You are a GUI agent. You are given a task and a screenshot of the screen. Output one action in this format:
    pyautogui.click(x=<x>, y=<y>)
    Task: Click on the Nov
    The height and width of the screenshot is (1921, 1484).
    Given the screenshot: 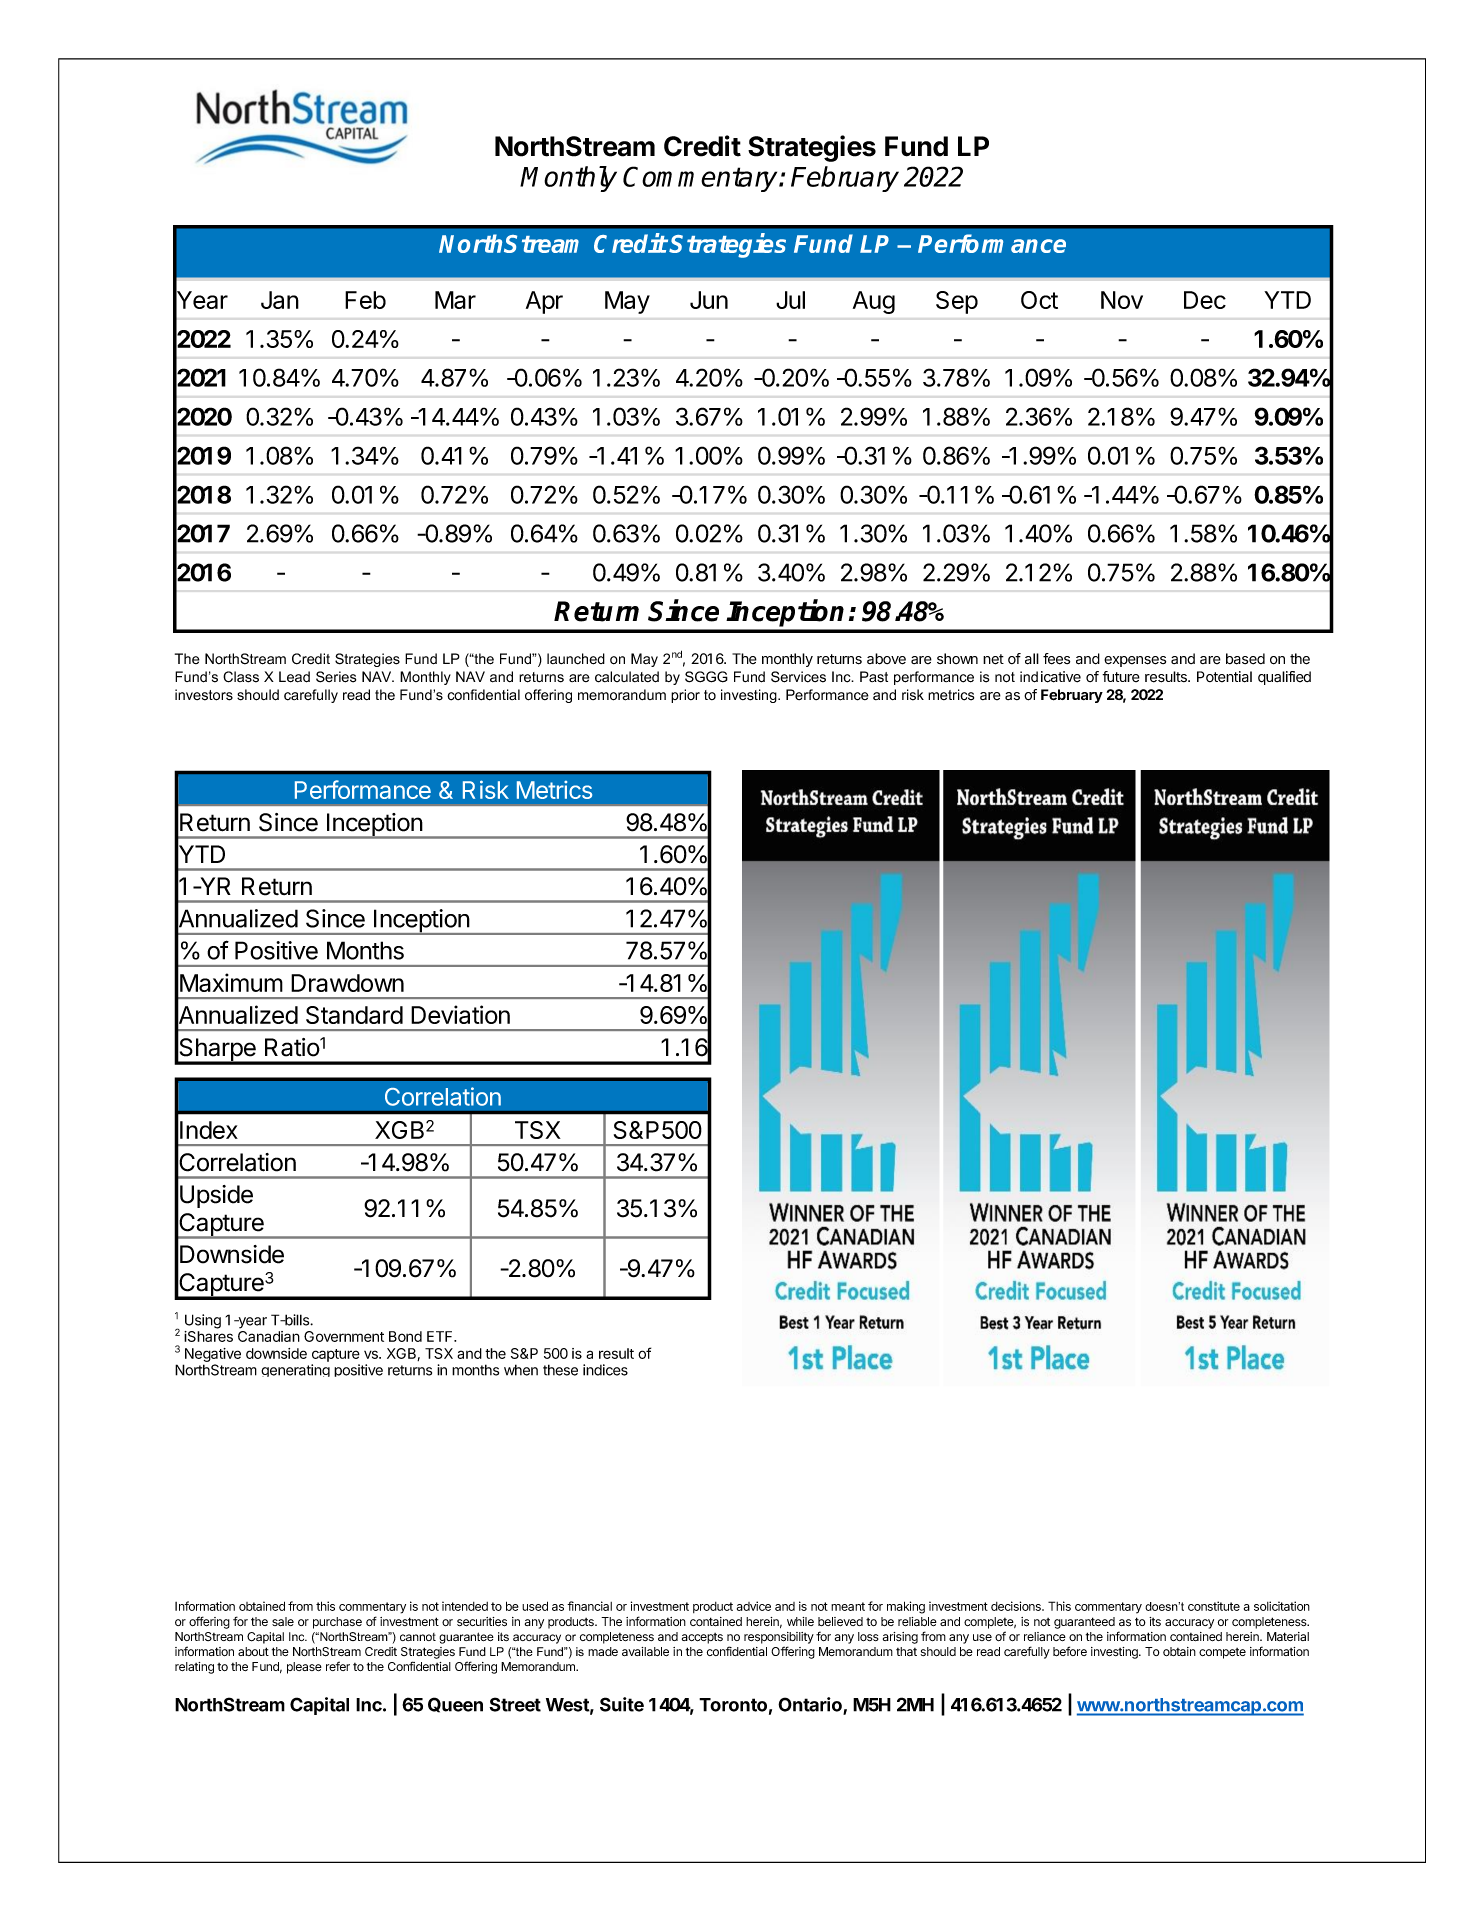 What is the action you would take?
    pyautogui.click(x=1122, y=300)
